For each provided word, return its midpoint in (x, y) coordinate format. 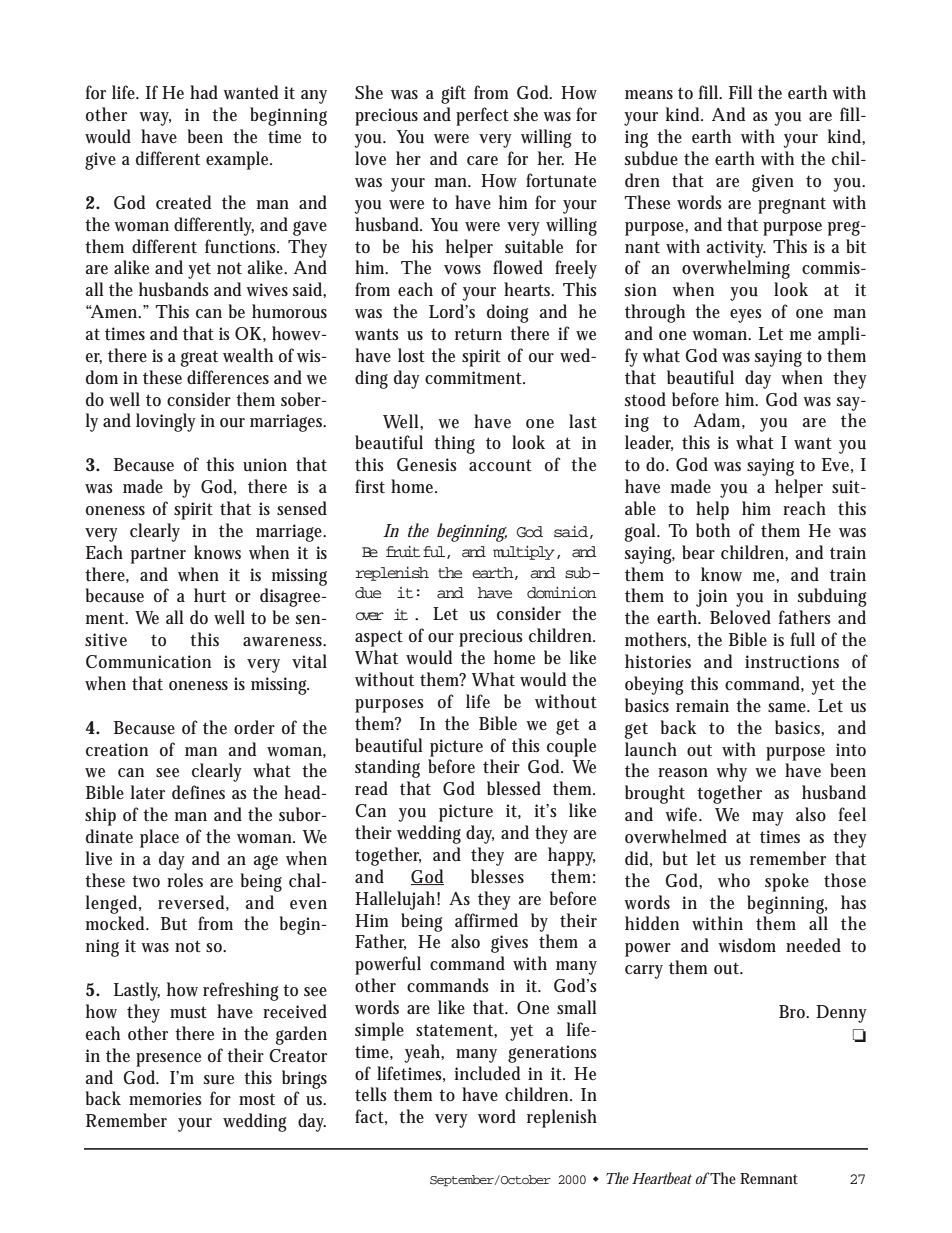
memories (165, 1099)
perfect (482, 116)
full (802, 639)
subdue (651, 158)
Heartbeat (662, 1178)
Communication (148, 662)
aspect (379, 638)
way (155, 119)
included (487, 1073)
